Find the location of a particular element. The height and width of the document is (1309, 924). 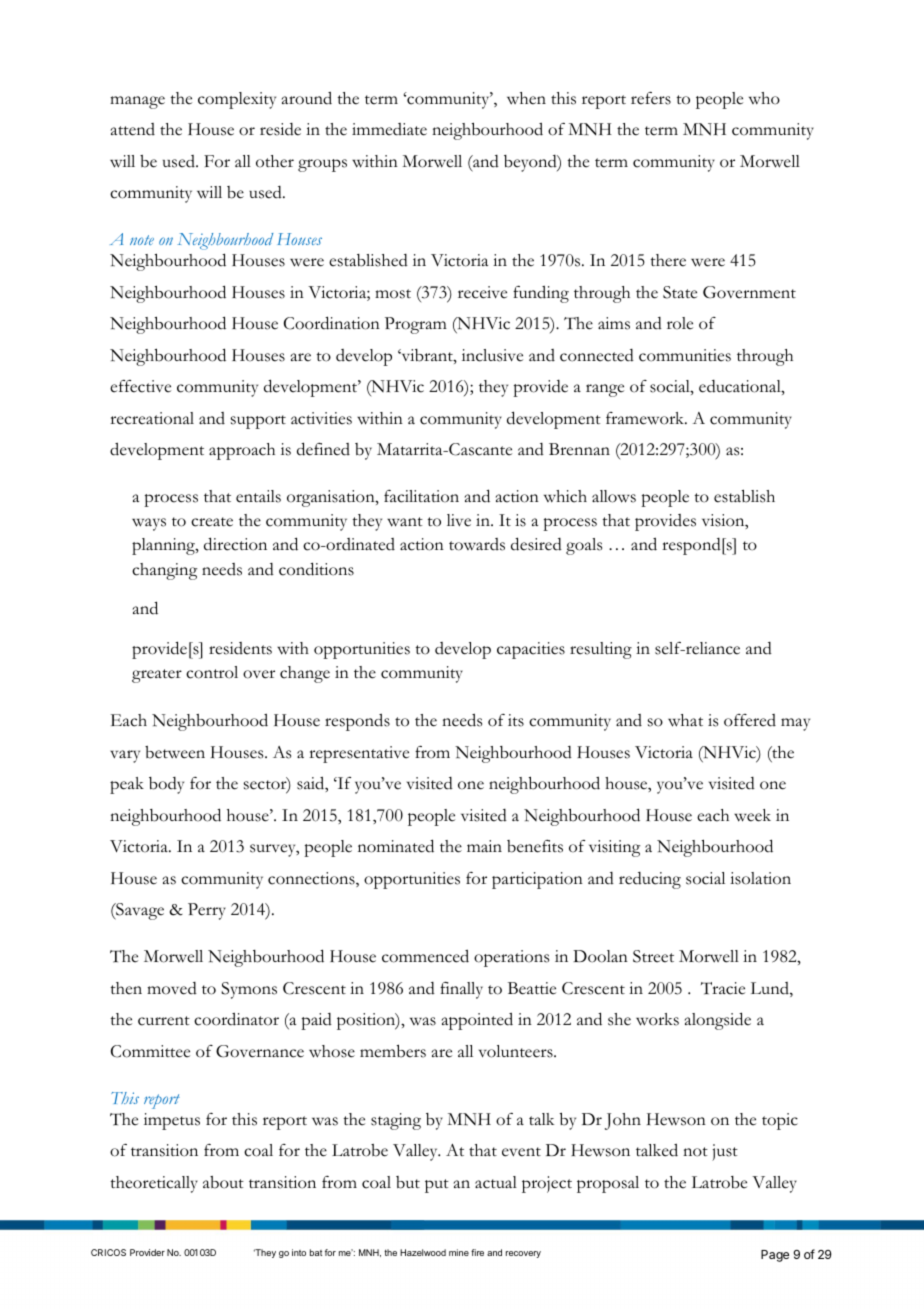

refers is located at coordinates (651, 98).
